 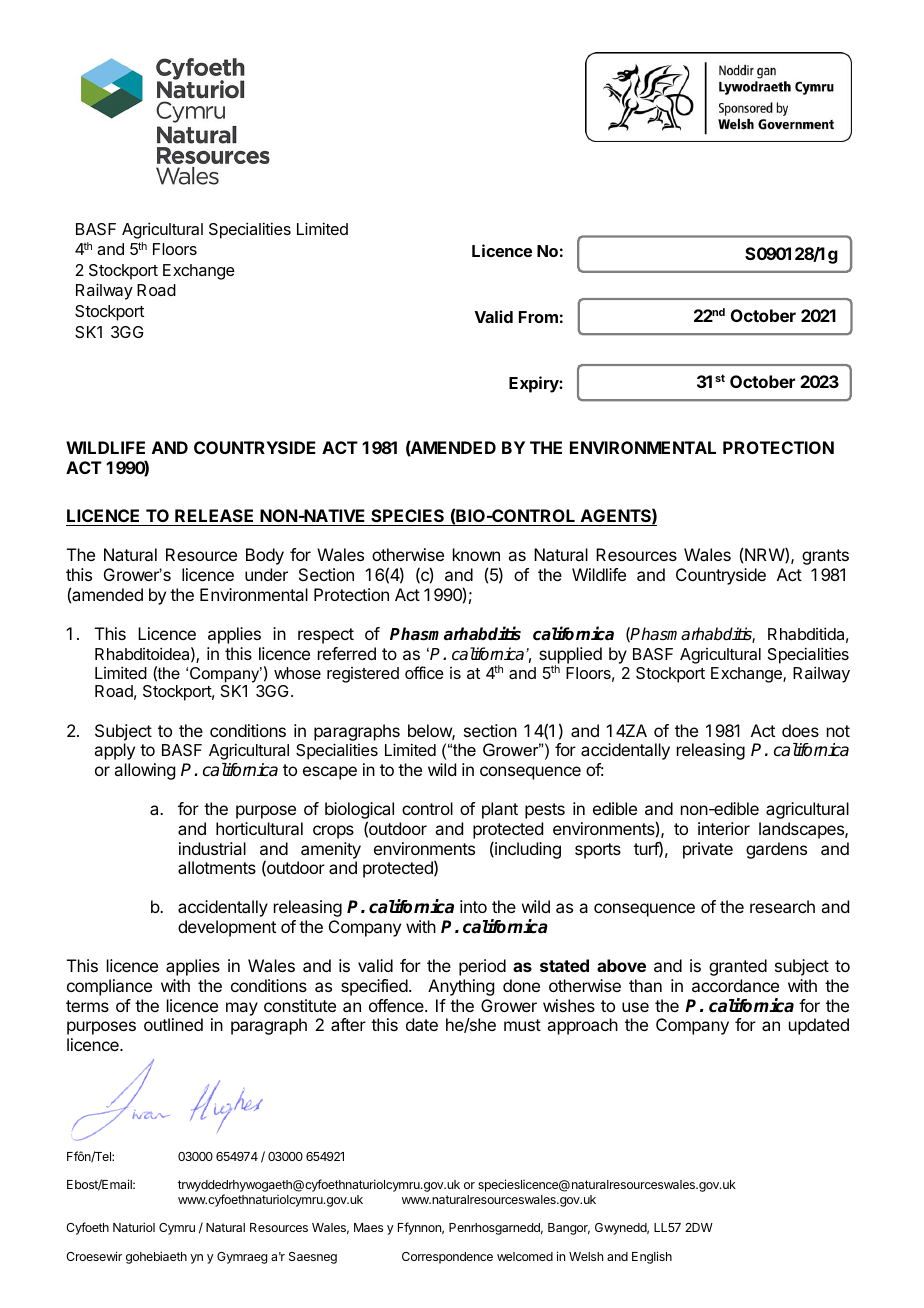 What do you see at coordinates (144, 771) in the image?
I see `allowing` at bounding box center [144, 771].
